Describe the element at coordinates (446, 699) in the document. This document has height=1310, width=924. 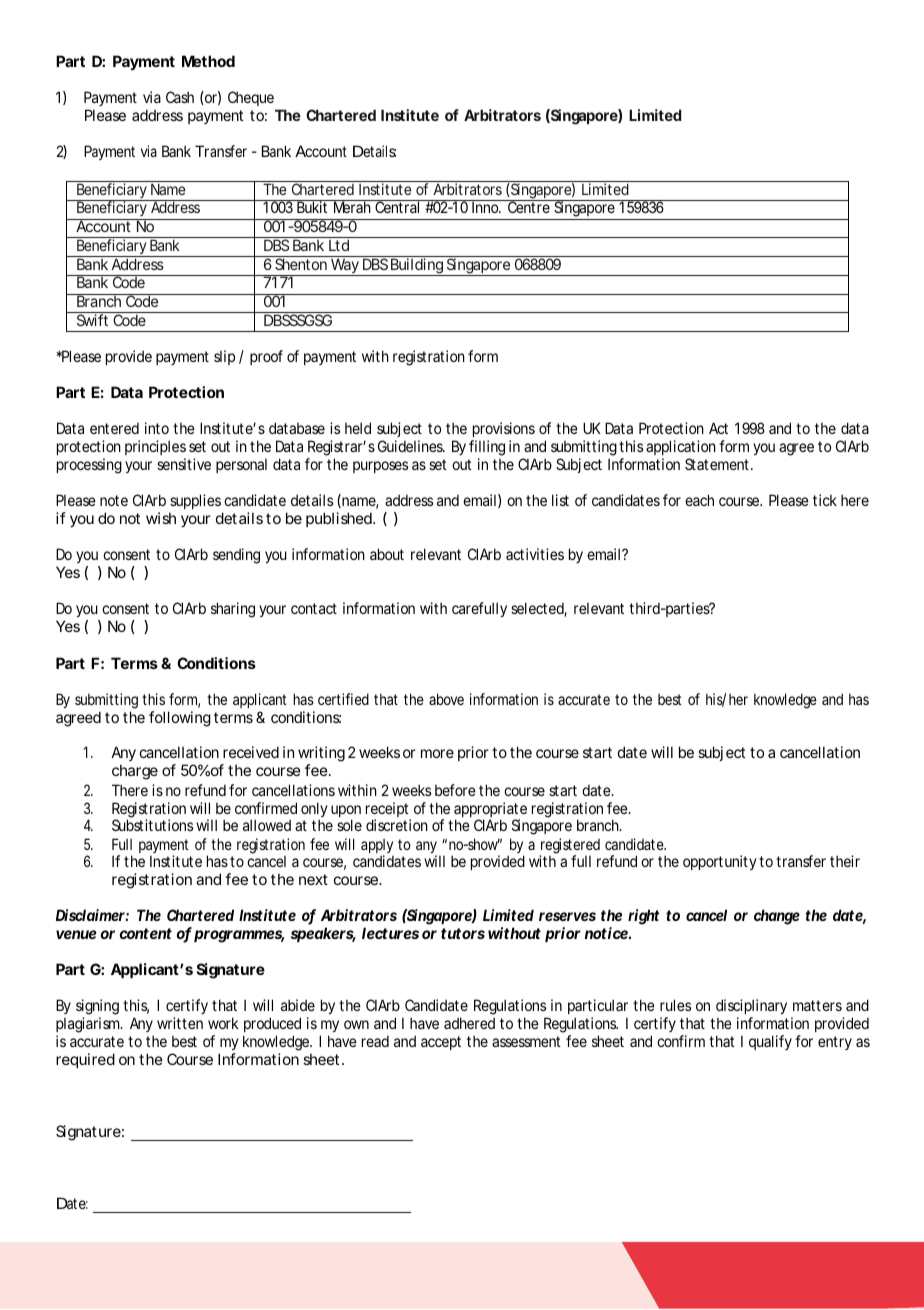
I see `above` at that location.
